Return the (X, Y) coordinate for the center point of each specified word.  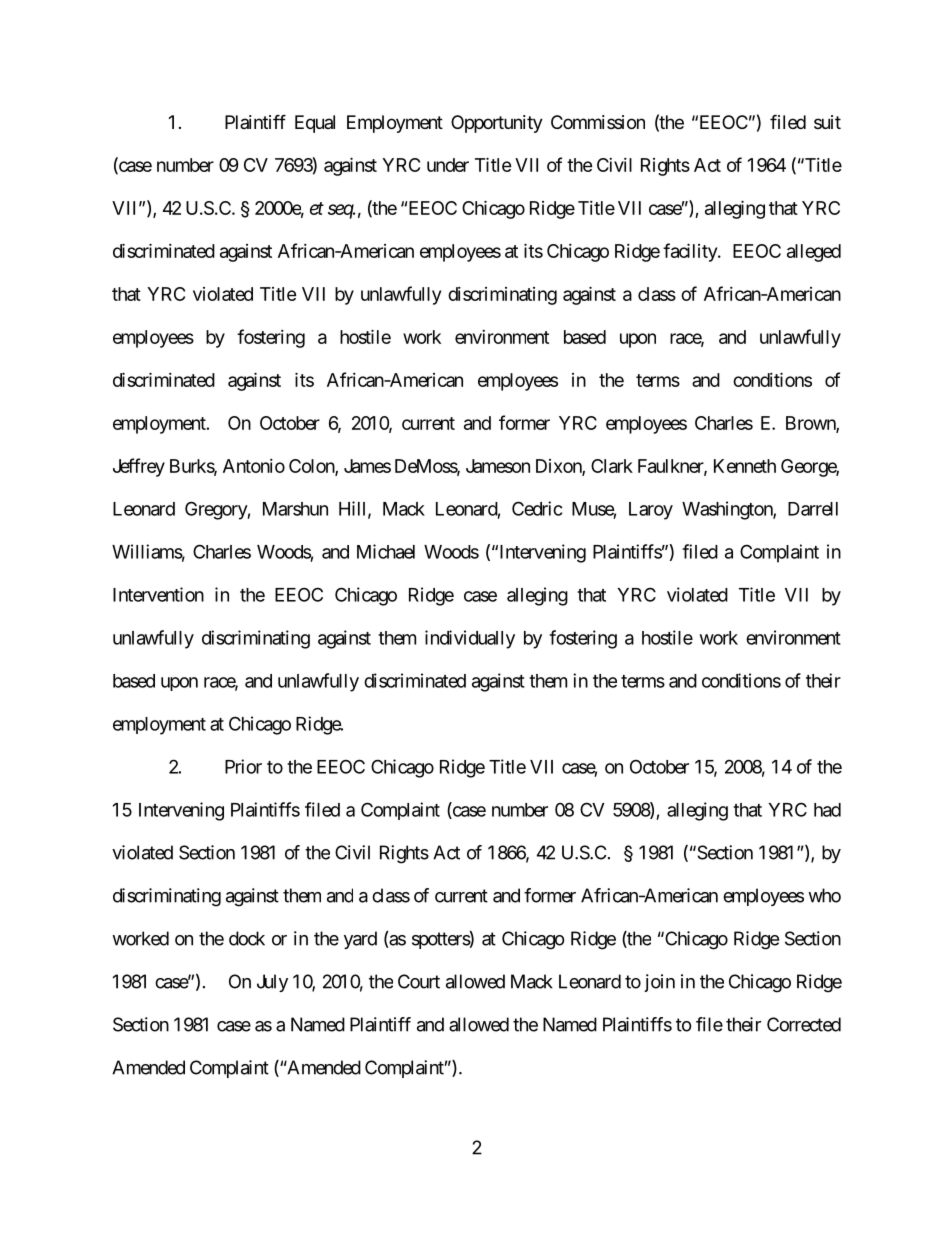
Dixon (559, 467)
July (272, 983)
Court (419, 981)
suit (827, 122)
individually (470, 639)
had (827, 810)
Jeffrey (139, 467)
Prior (243, 766)
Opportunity (497, 124)
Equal (315, 124)
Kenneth (745, 466)
